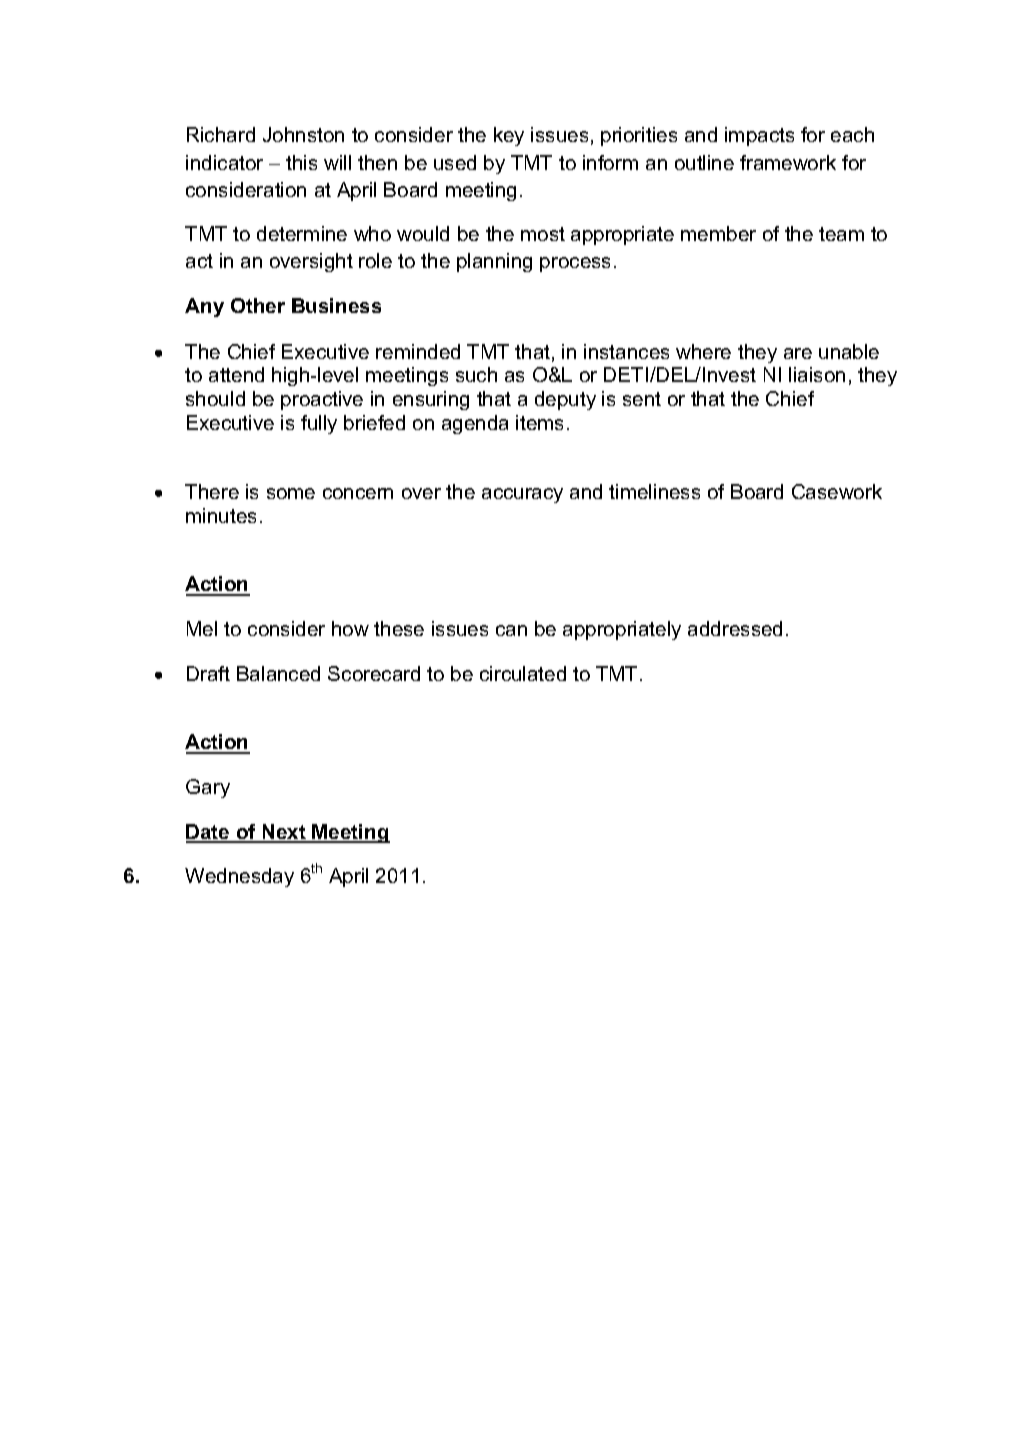  Describe the element at coordinates (511, 630) in the screenshot. I see `can` at that location.
